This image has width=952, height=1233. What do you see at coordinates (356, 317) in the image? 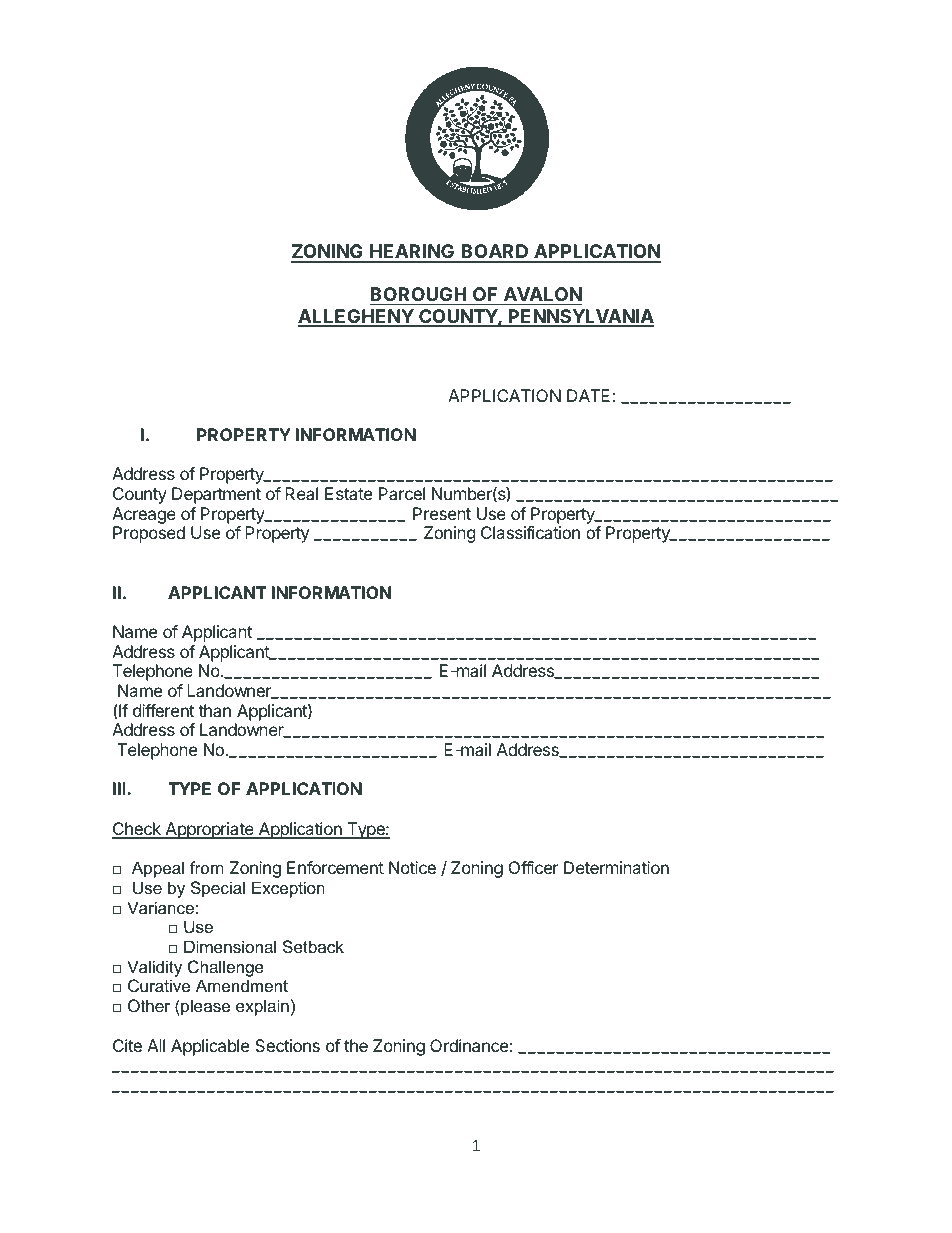
I see `ALLEGHENY` at bounding box center [356, 317].
